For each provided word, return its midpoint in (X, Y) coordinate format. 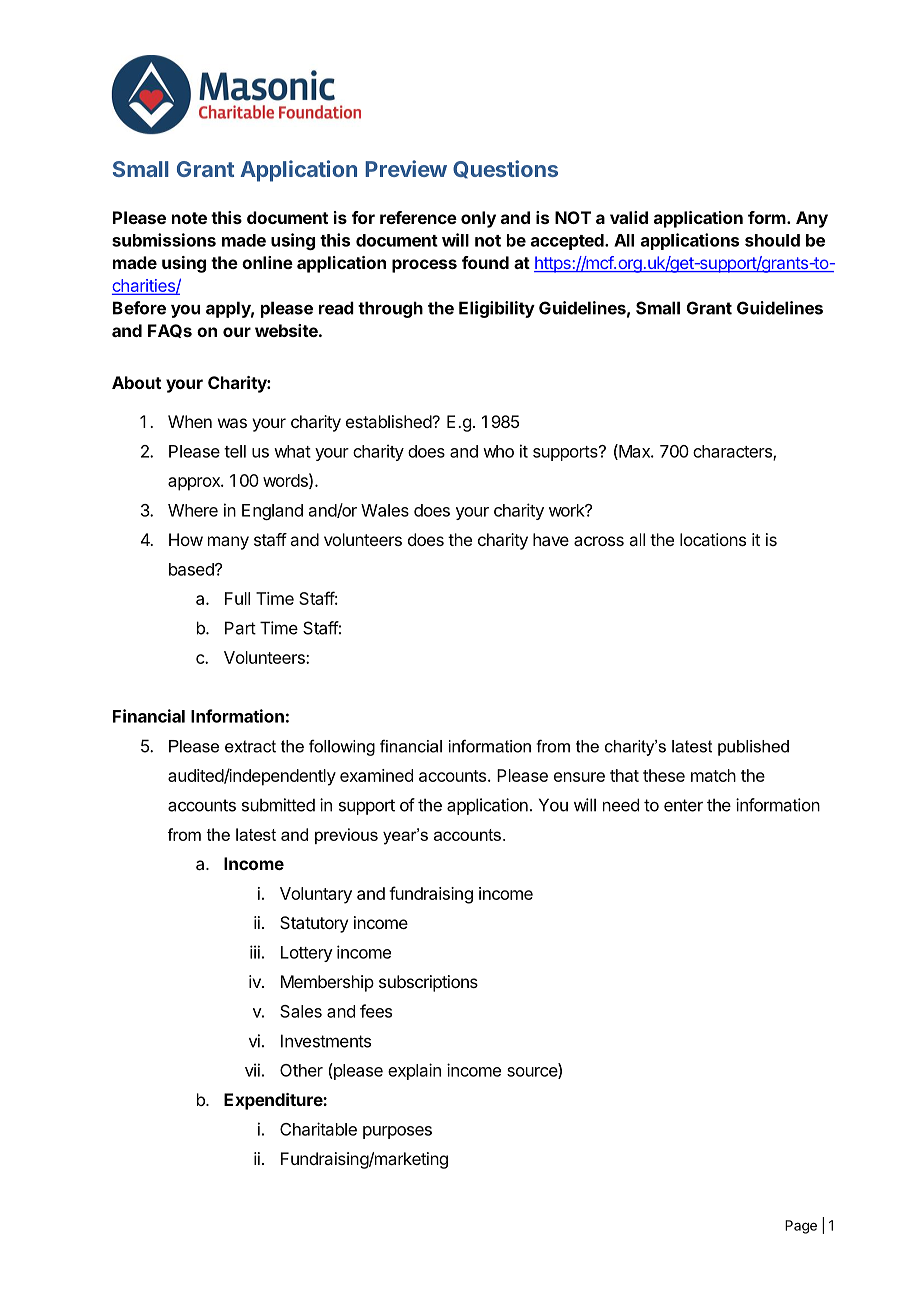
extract (250, 746)
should (772, 240)
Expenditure (274, 1101)
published (753, 748)
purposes (397, 1132)
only (478, 219)
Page (801, 1227)
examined (376, 775)
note (189, 218)
